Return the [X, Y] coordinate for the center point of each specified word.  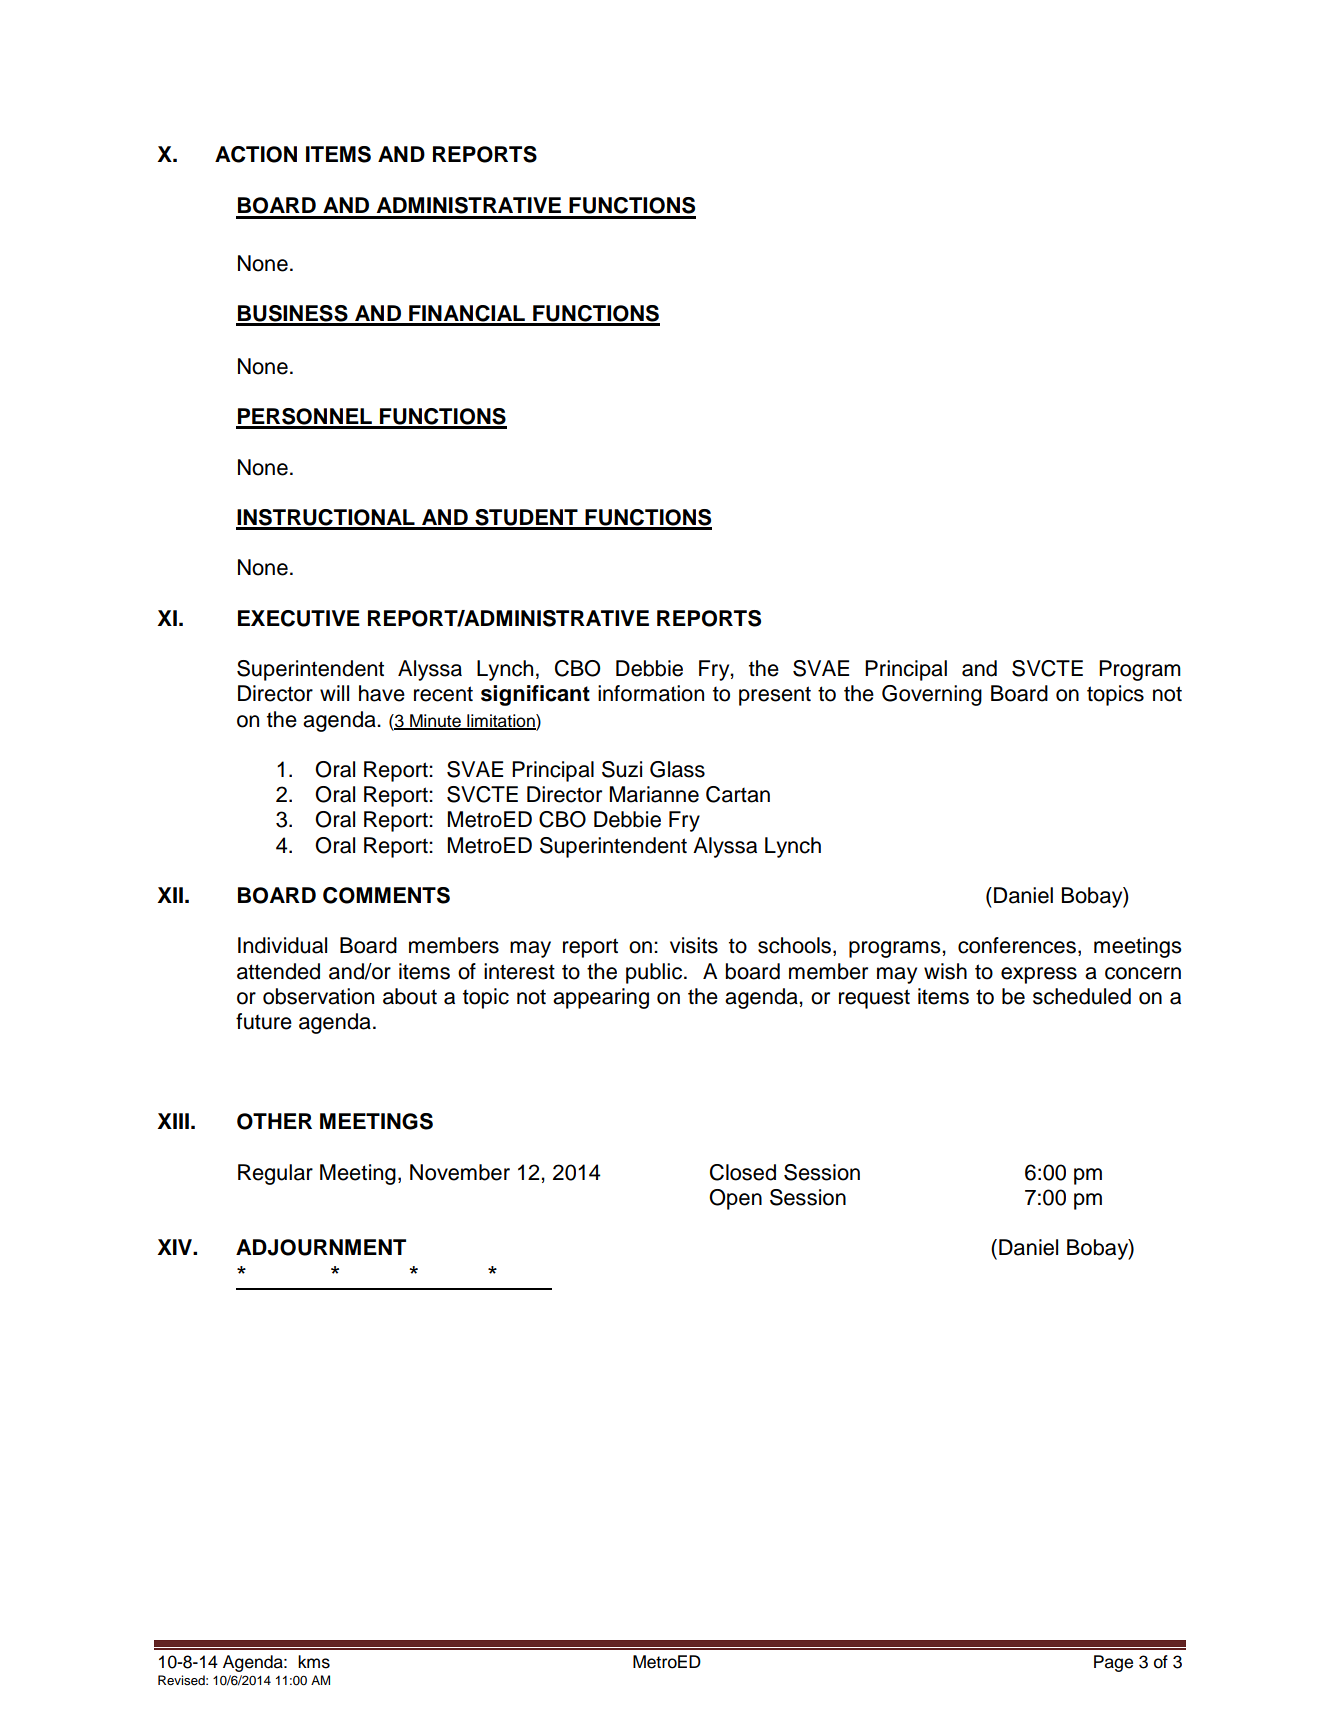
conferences [1017, 945]
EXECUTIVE [299, 618]
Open [735, 1199]
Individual [282, 945]
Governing [932, 695]
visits [694, 945]
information [651, 693]
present [775, 696]
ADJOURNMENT [321, 1247]
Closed [743, 1172]
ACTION [256, 154]
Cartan [738, 794]
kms [314, 1662]
